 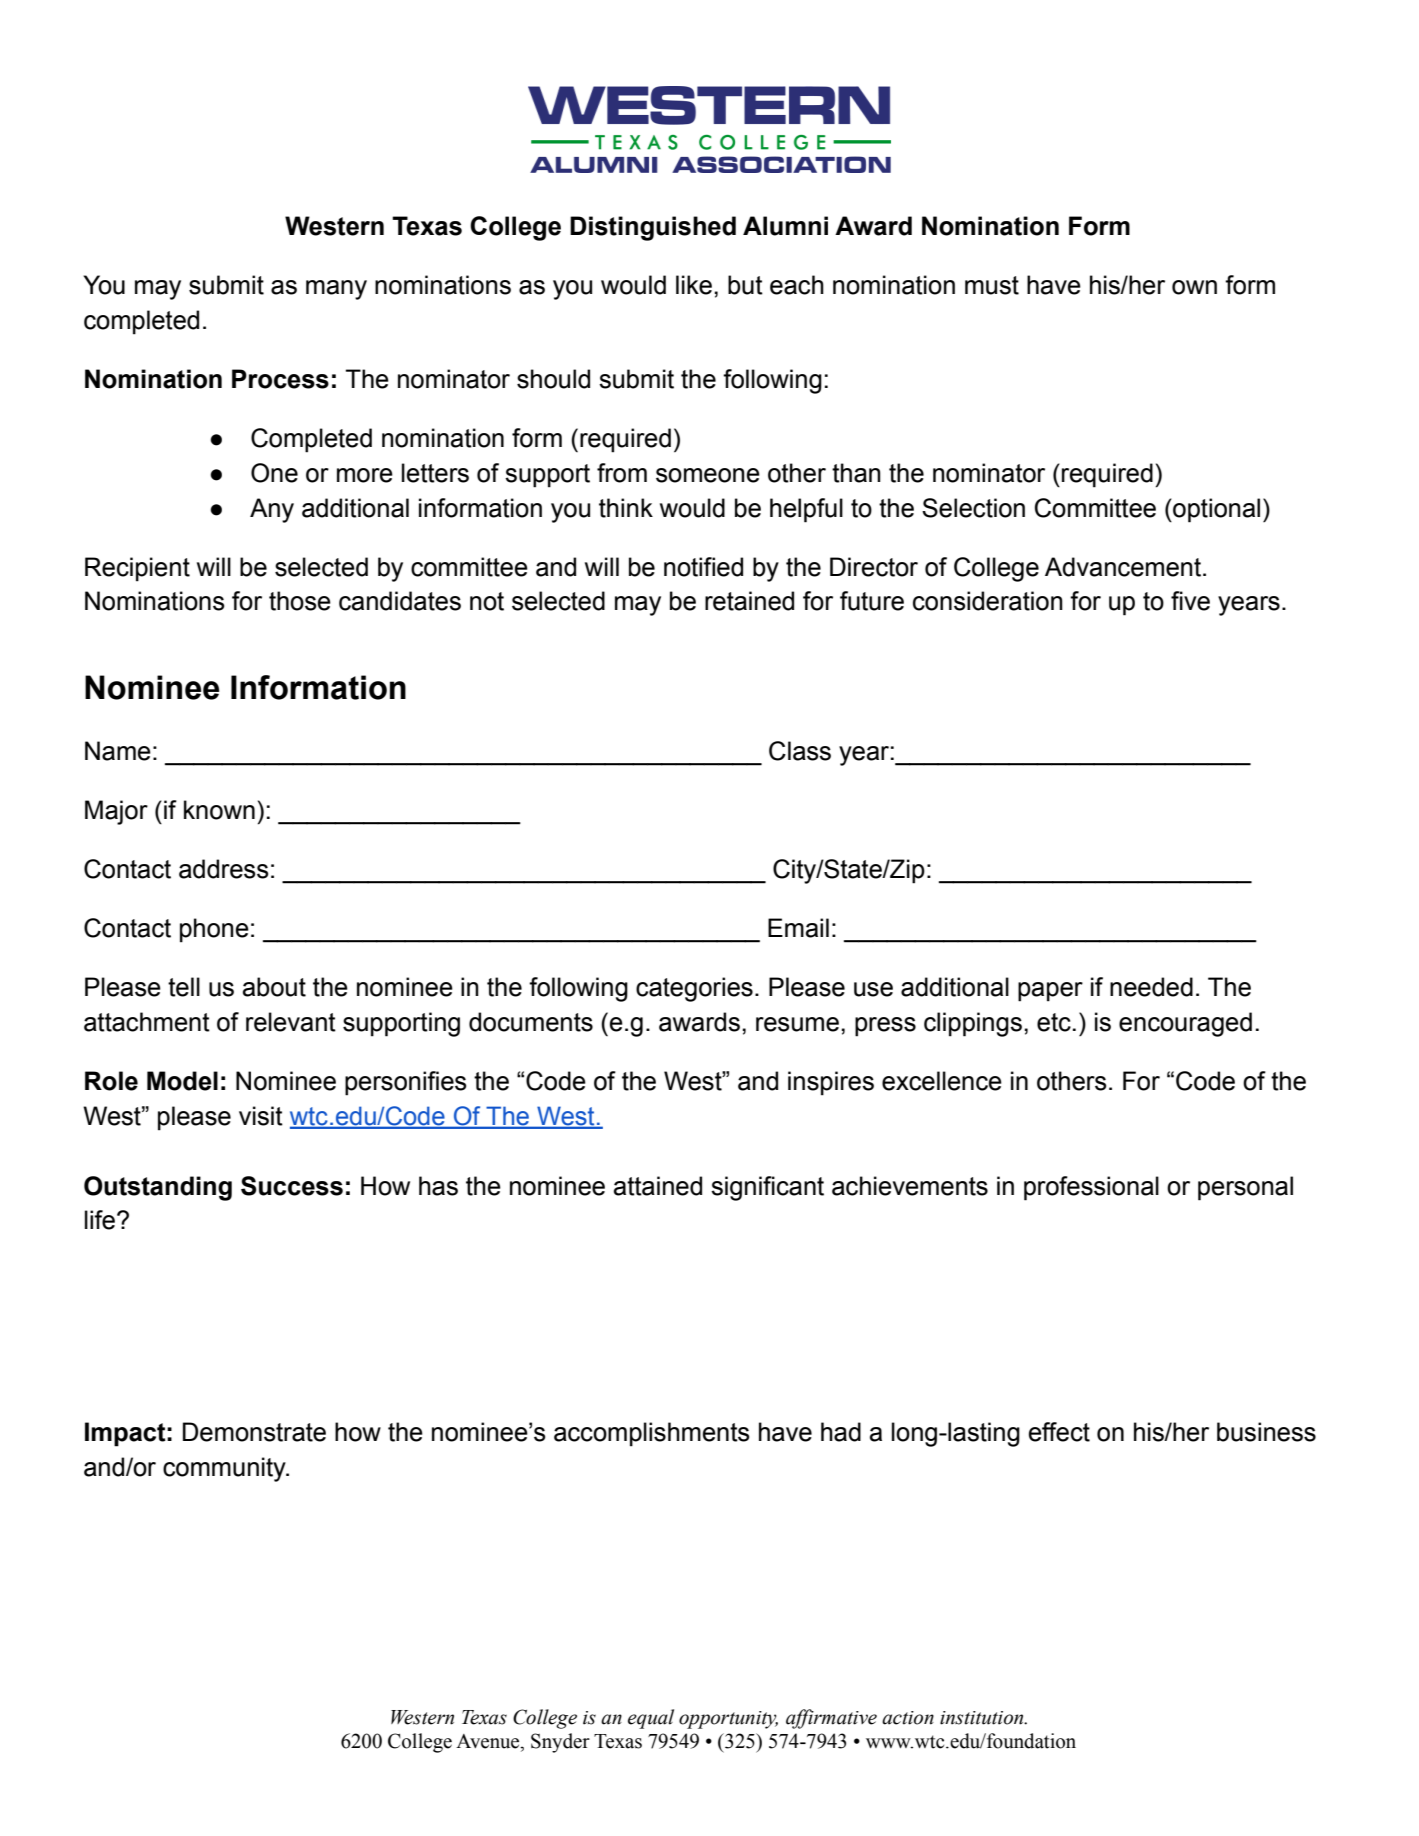 I want to click on must, so click(x=992, y=285).
